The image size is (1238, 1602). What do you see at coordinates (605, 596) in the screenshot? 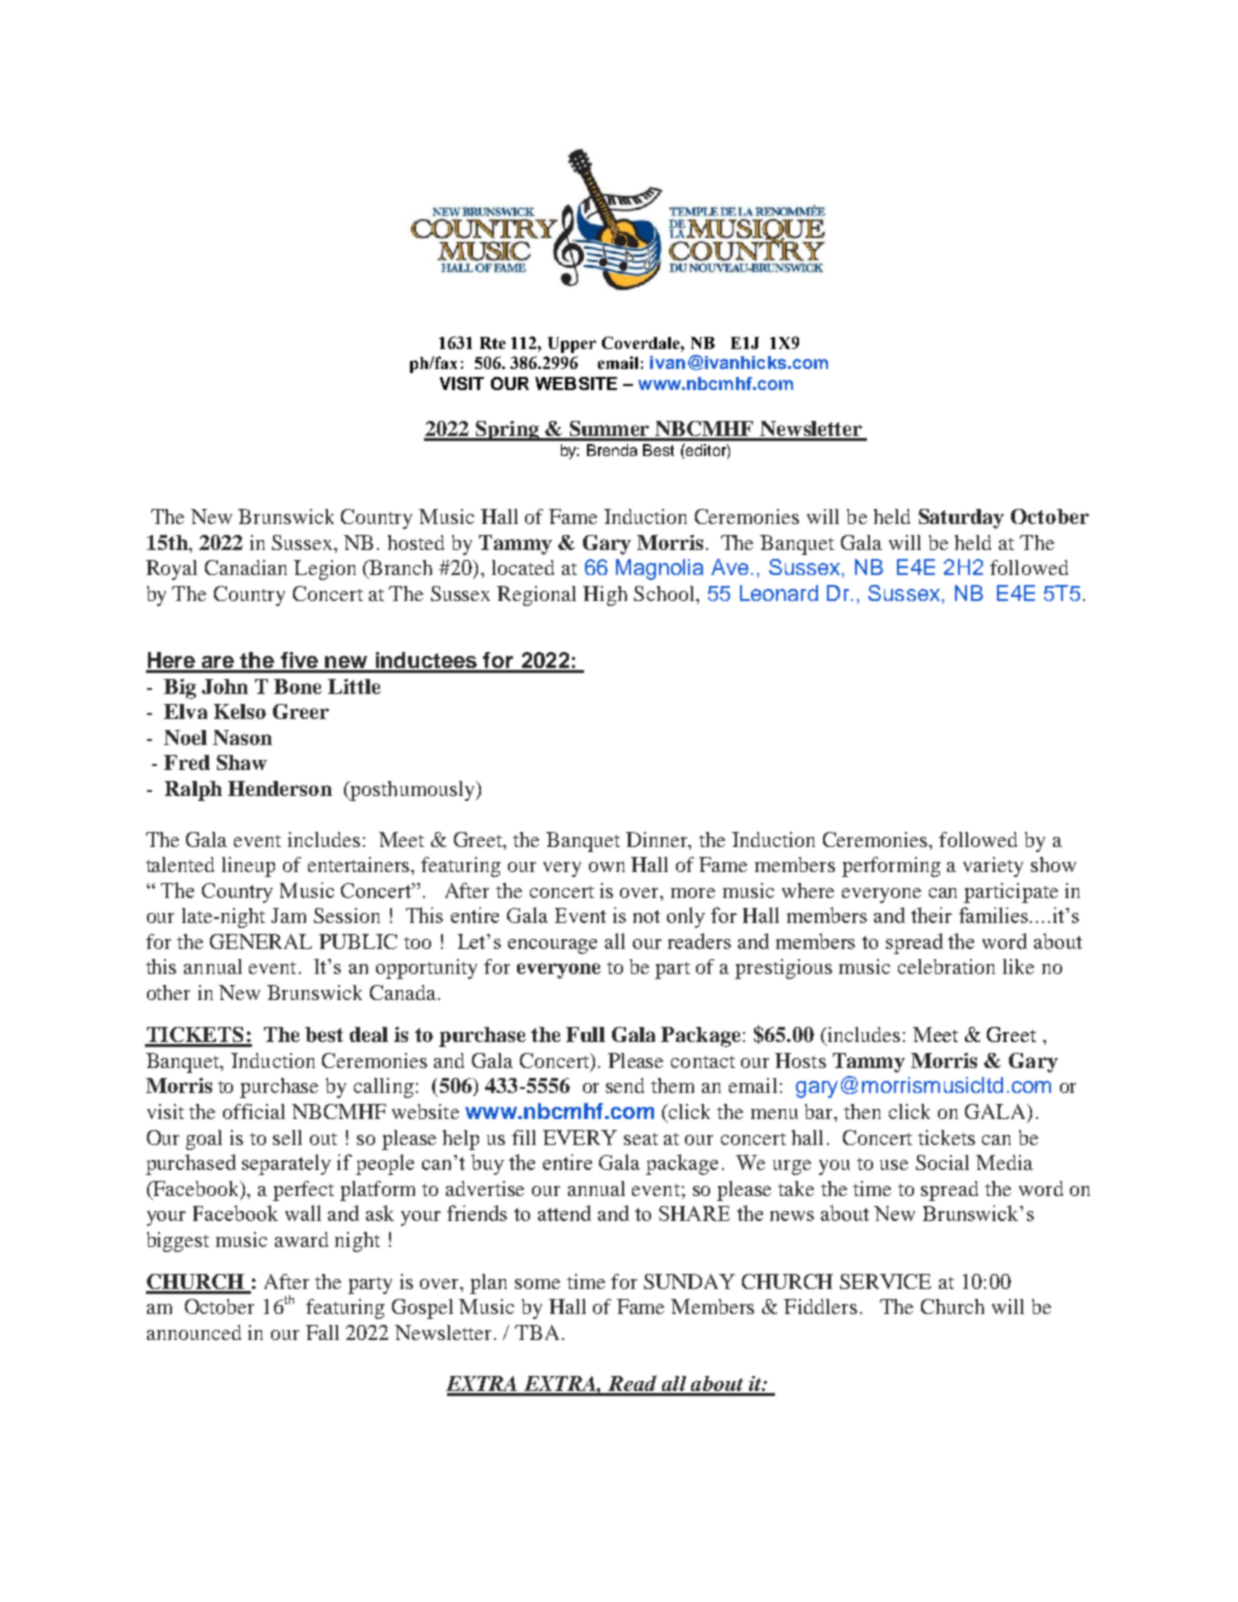
I see `High` at bounding box center [605, 596].
